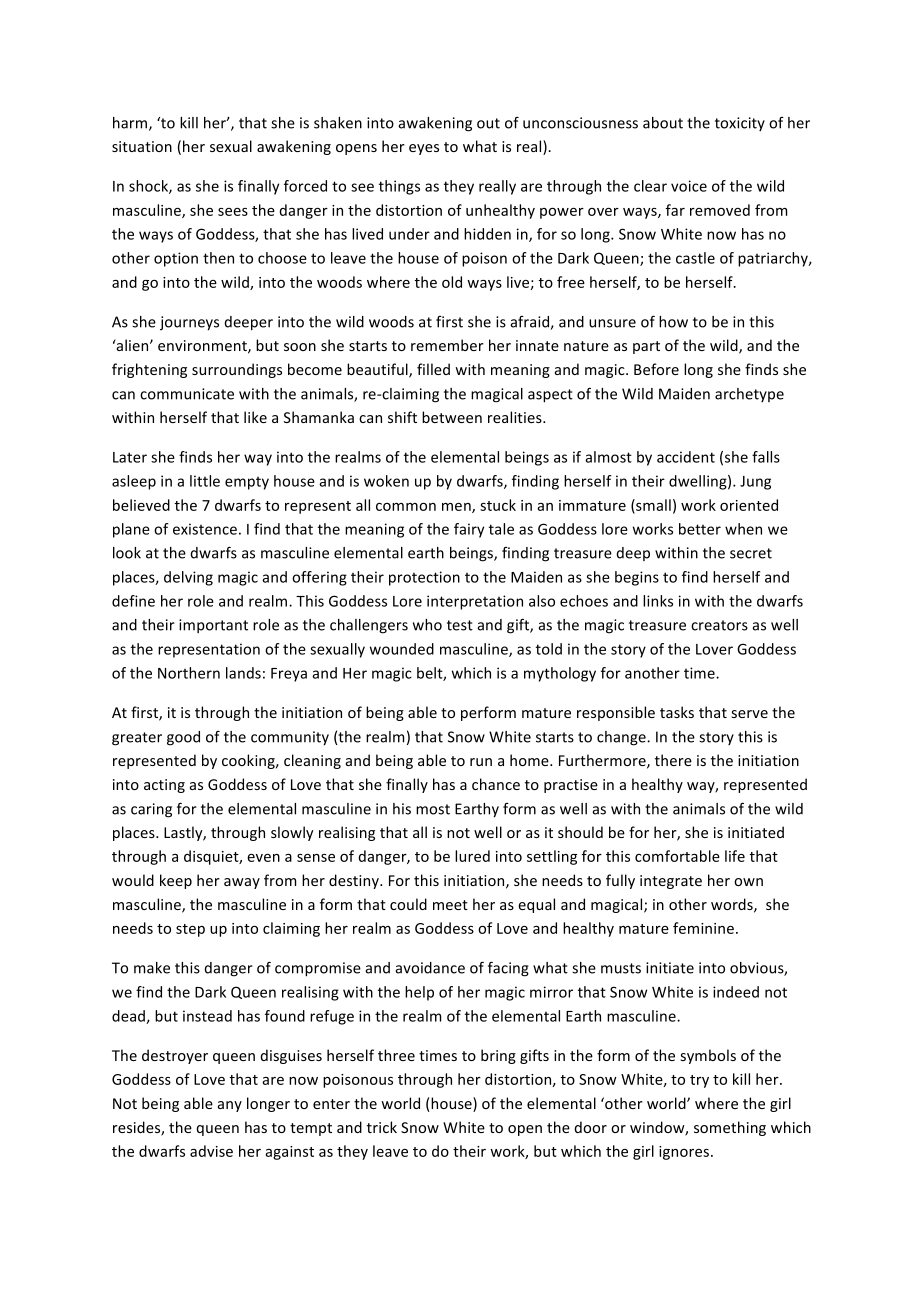  What do you see at coordinates (673, 760) in the page?
I see `there` at bounding box center [673, 760].
